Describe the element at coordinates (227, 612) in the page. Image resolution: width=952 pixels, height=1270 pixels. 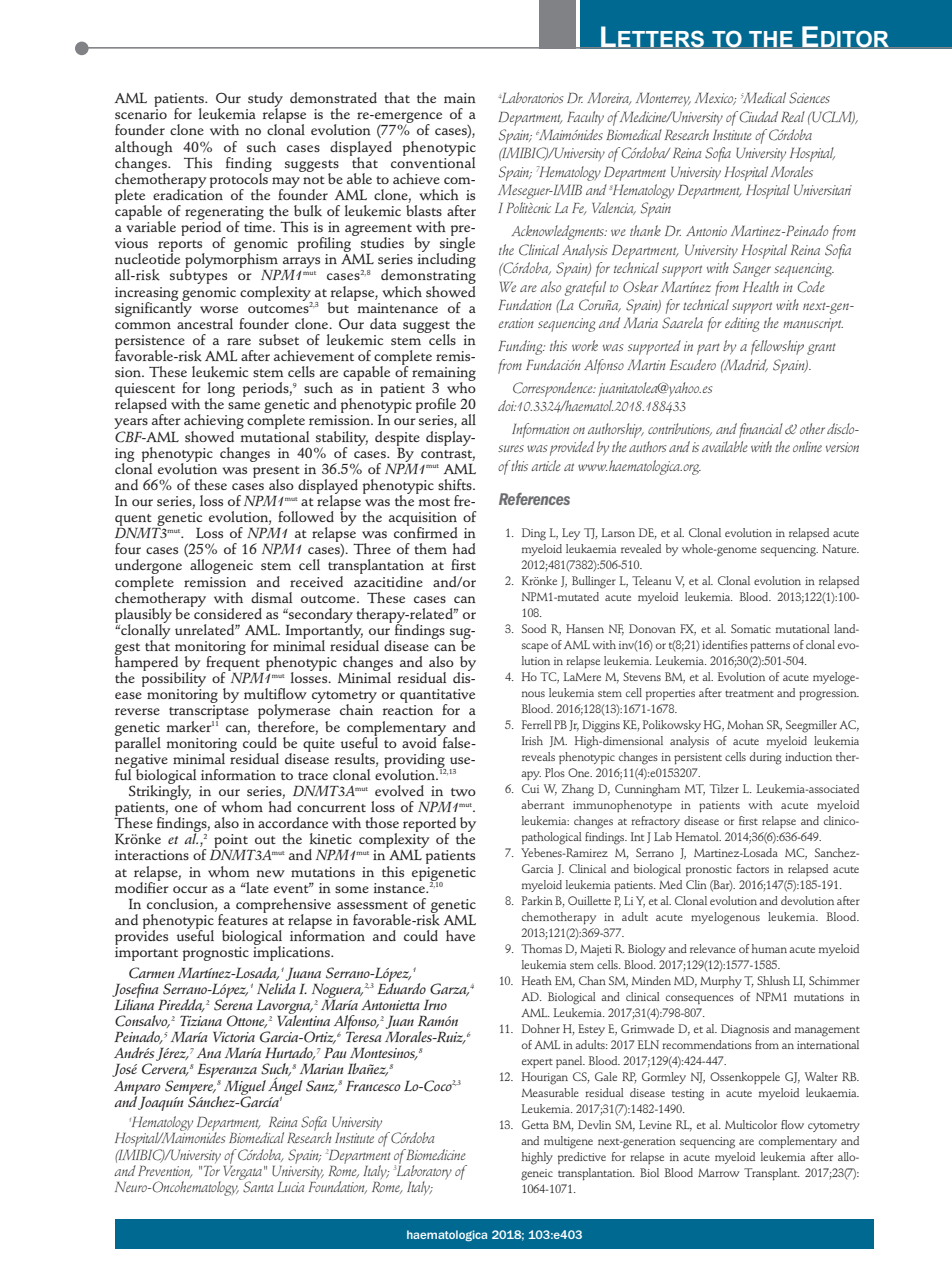
I see `considered` at that location.
